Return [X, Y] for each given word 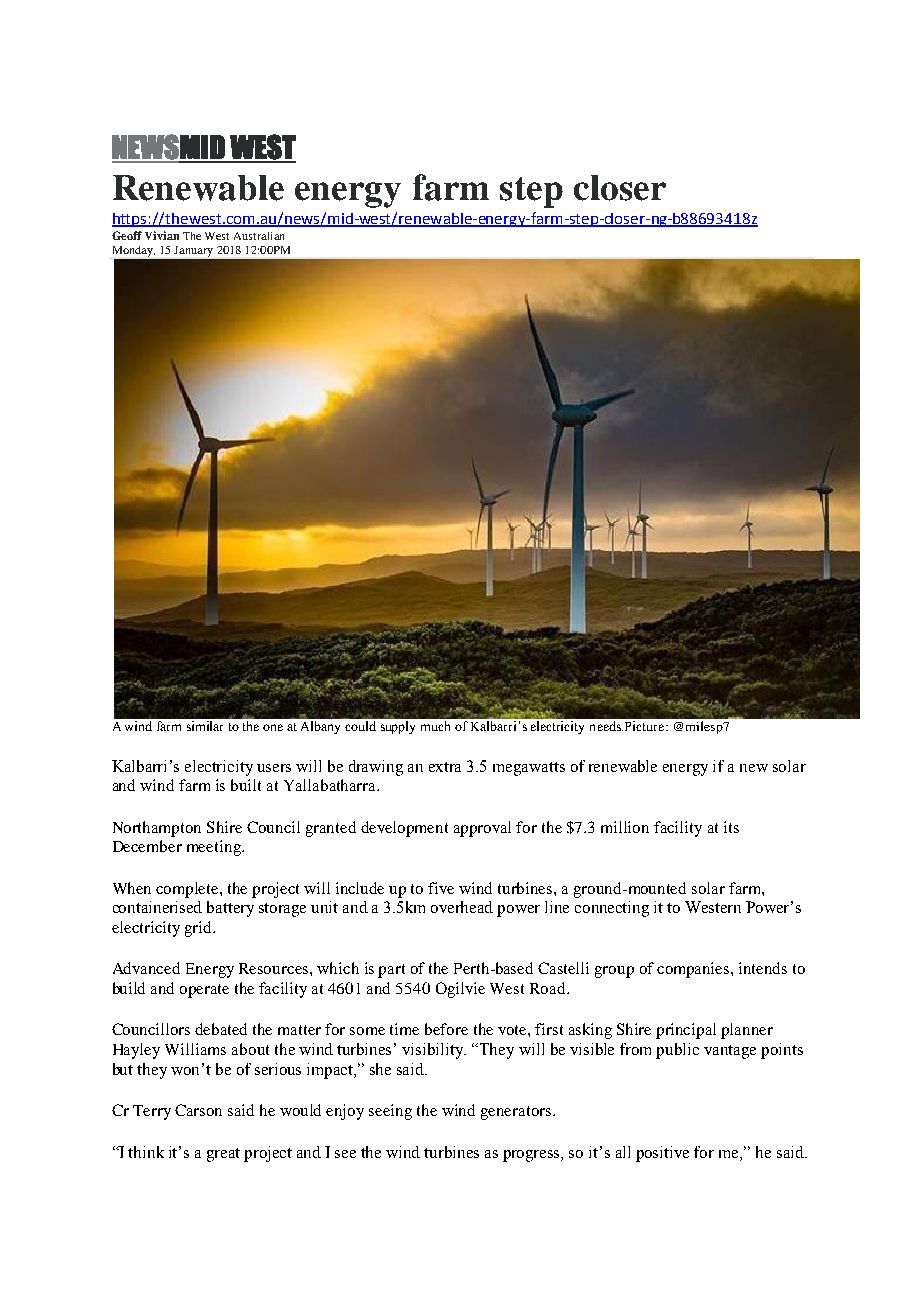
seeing [390, 1112]
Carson [198, 1110]
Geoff [127, 235]
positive [662, 1154]
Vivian [162, 235]
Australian [259, 236]
